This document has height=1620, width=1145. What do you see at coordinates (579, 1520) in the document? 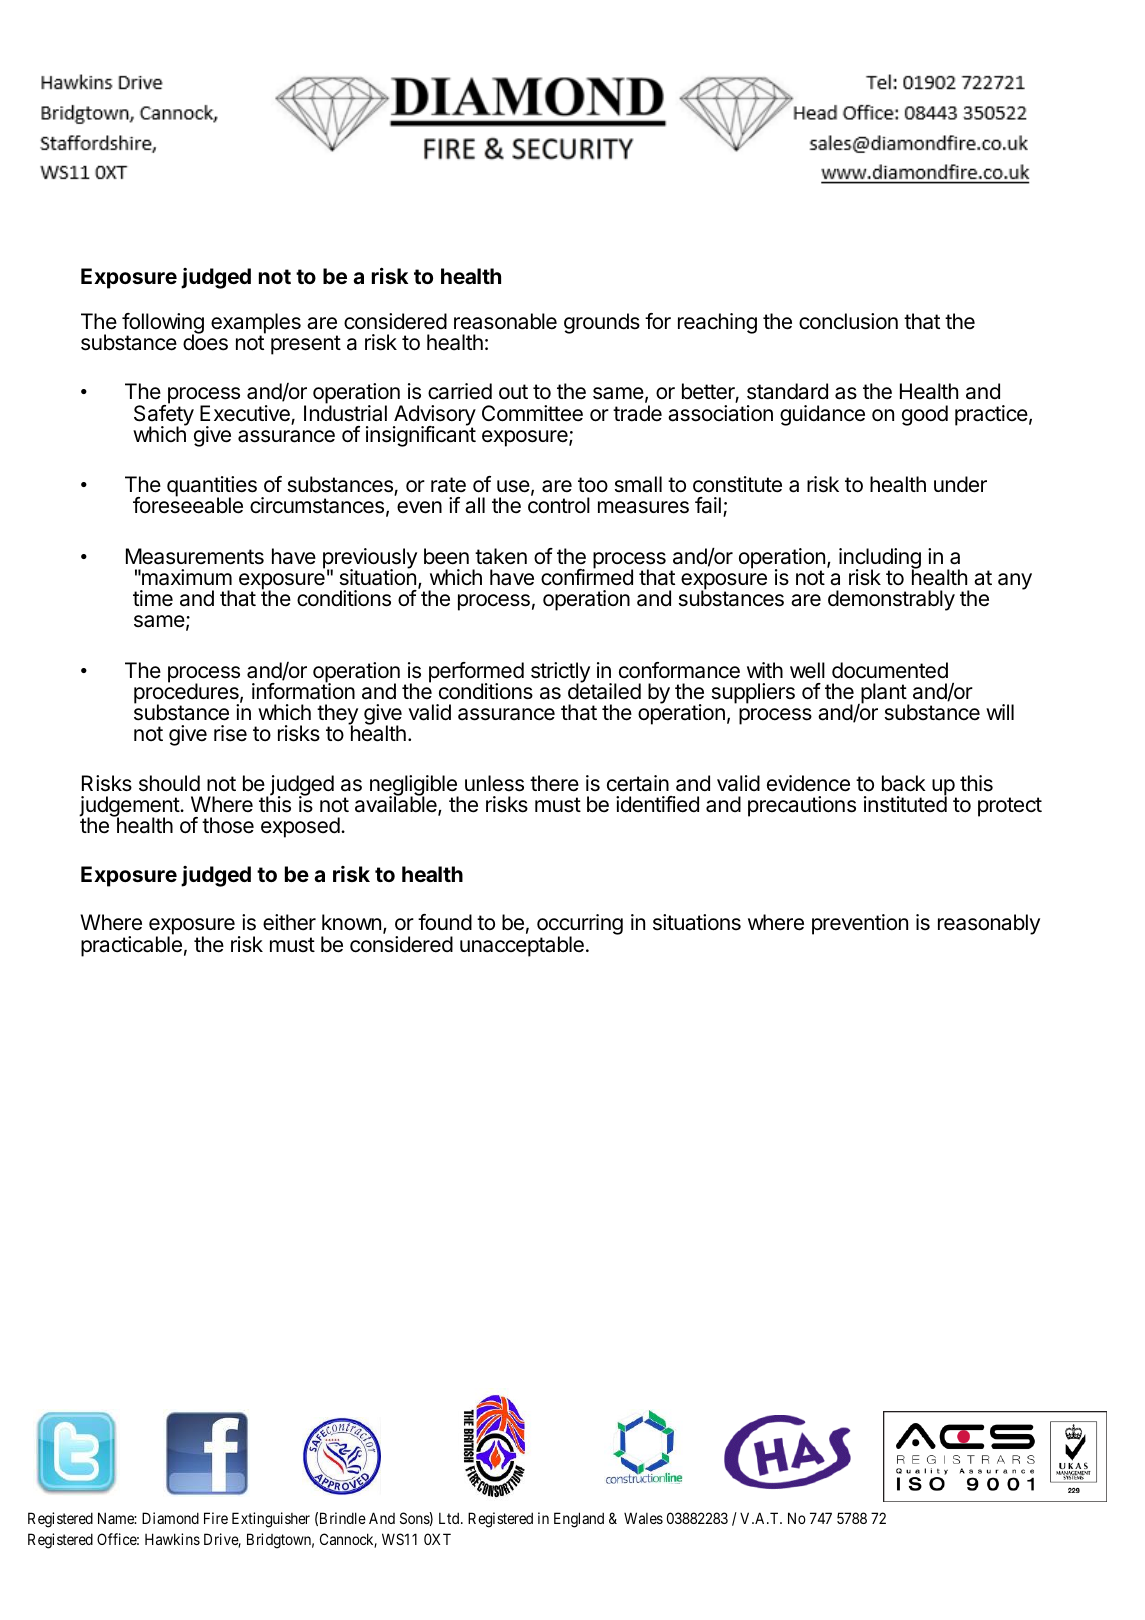
I see `England` at bounding box center [579, 1520].
